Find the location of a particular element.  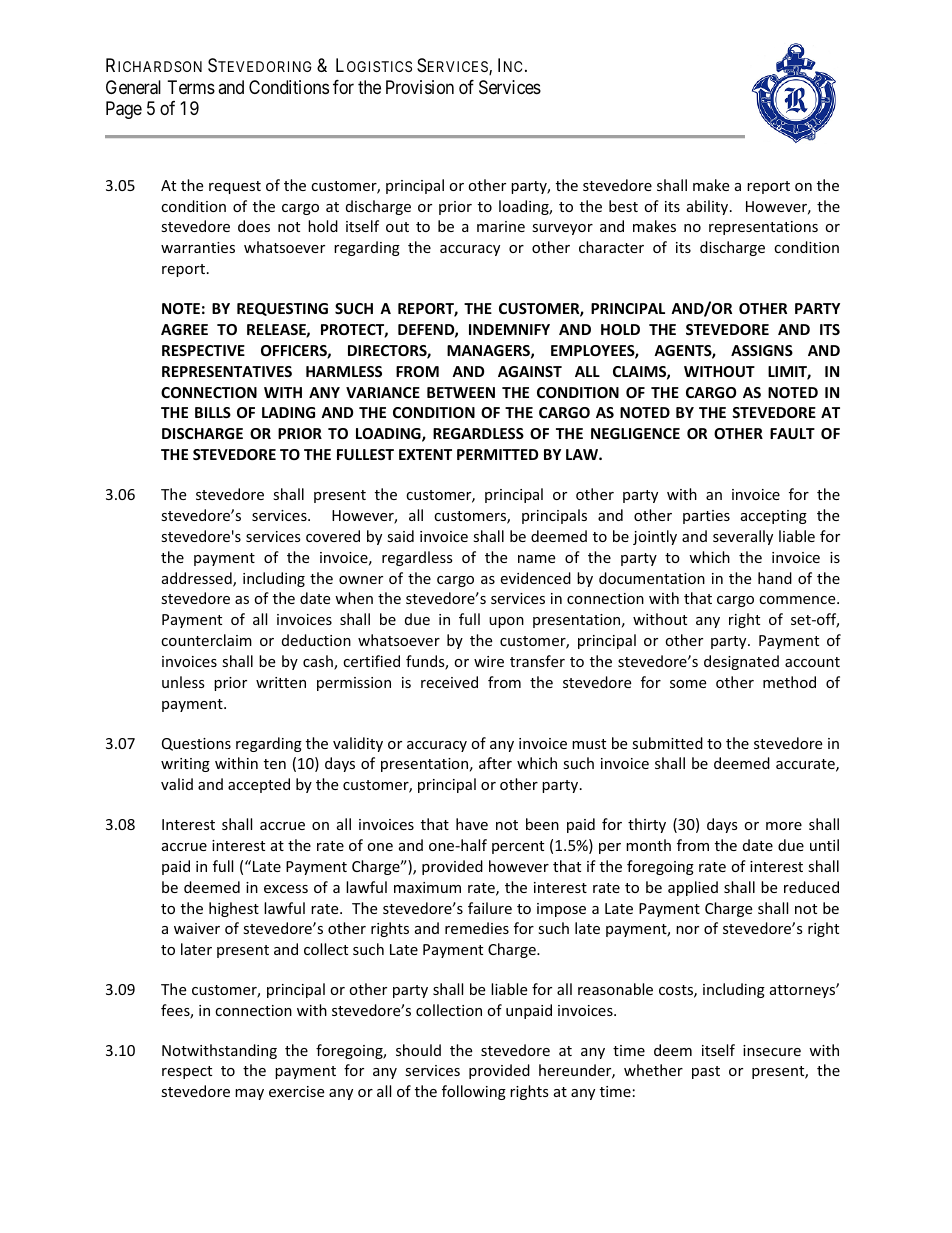

may is located at coordinates (249, 1094).
